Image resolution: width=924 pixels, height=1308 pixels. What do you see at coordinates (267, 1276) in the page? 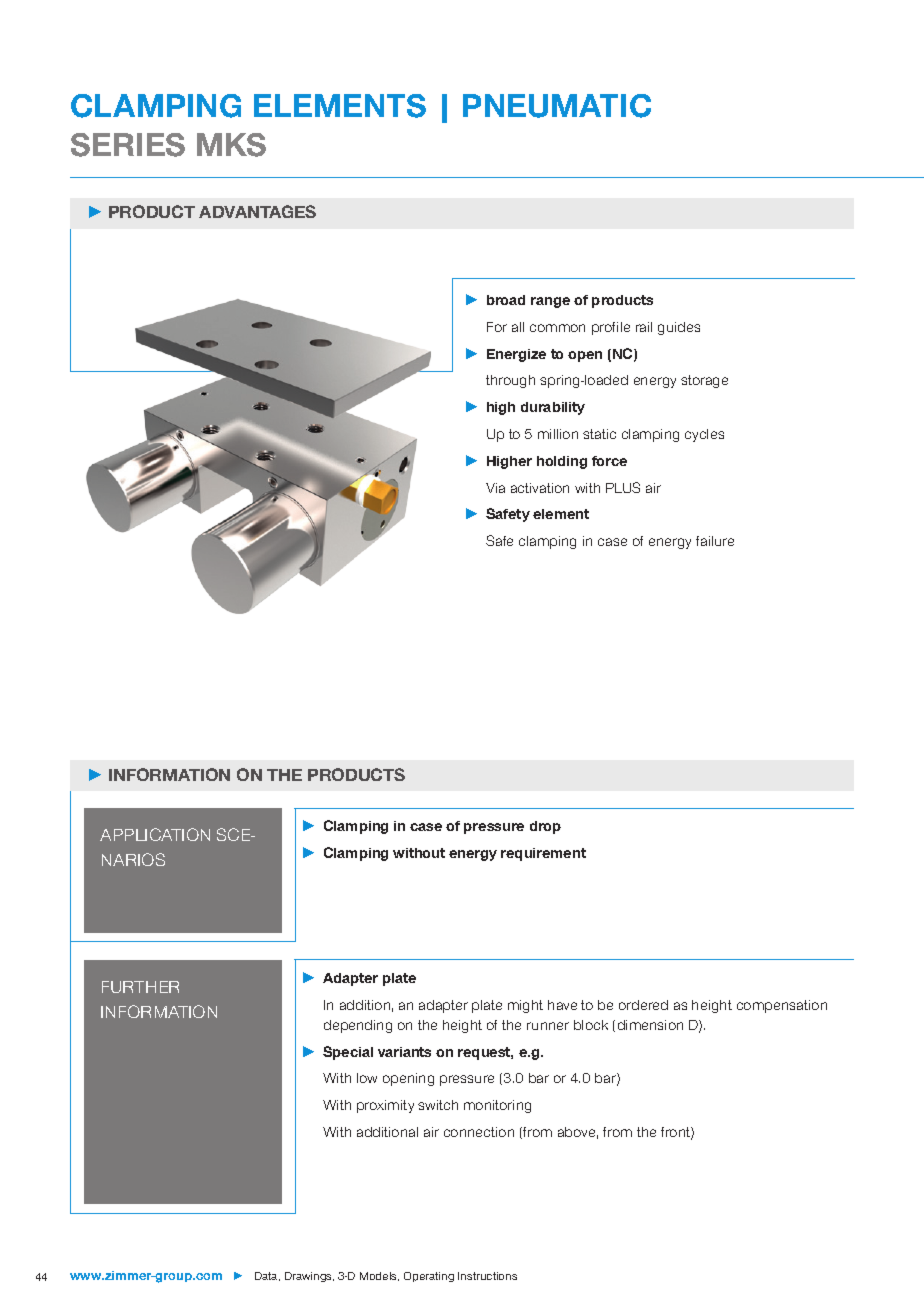
I see `Data` at bounding box center [267, 1276].
